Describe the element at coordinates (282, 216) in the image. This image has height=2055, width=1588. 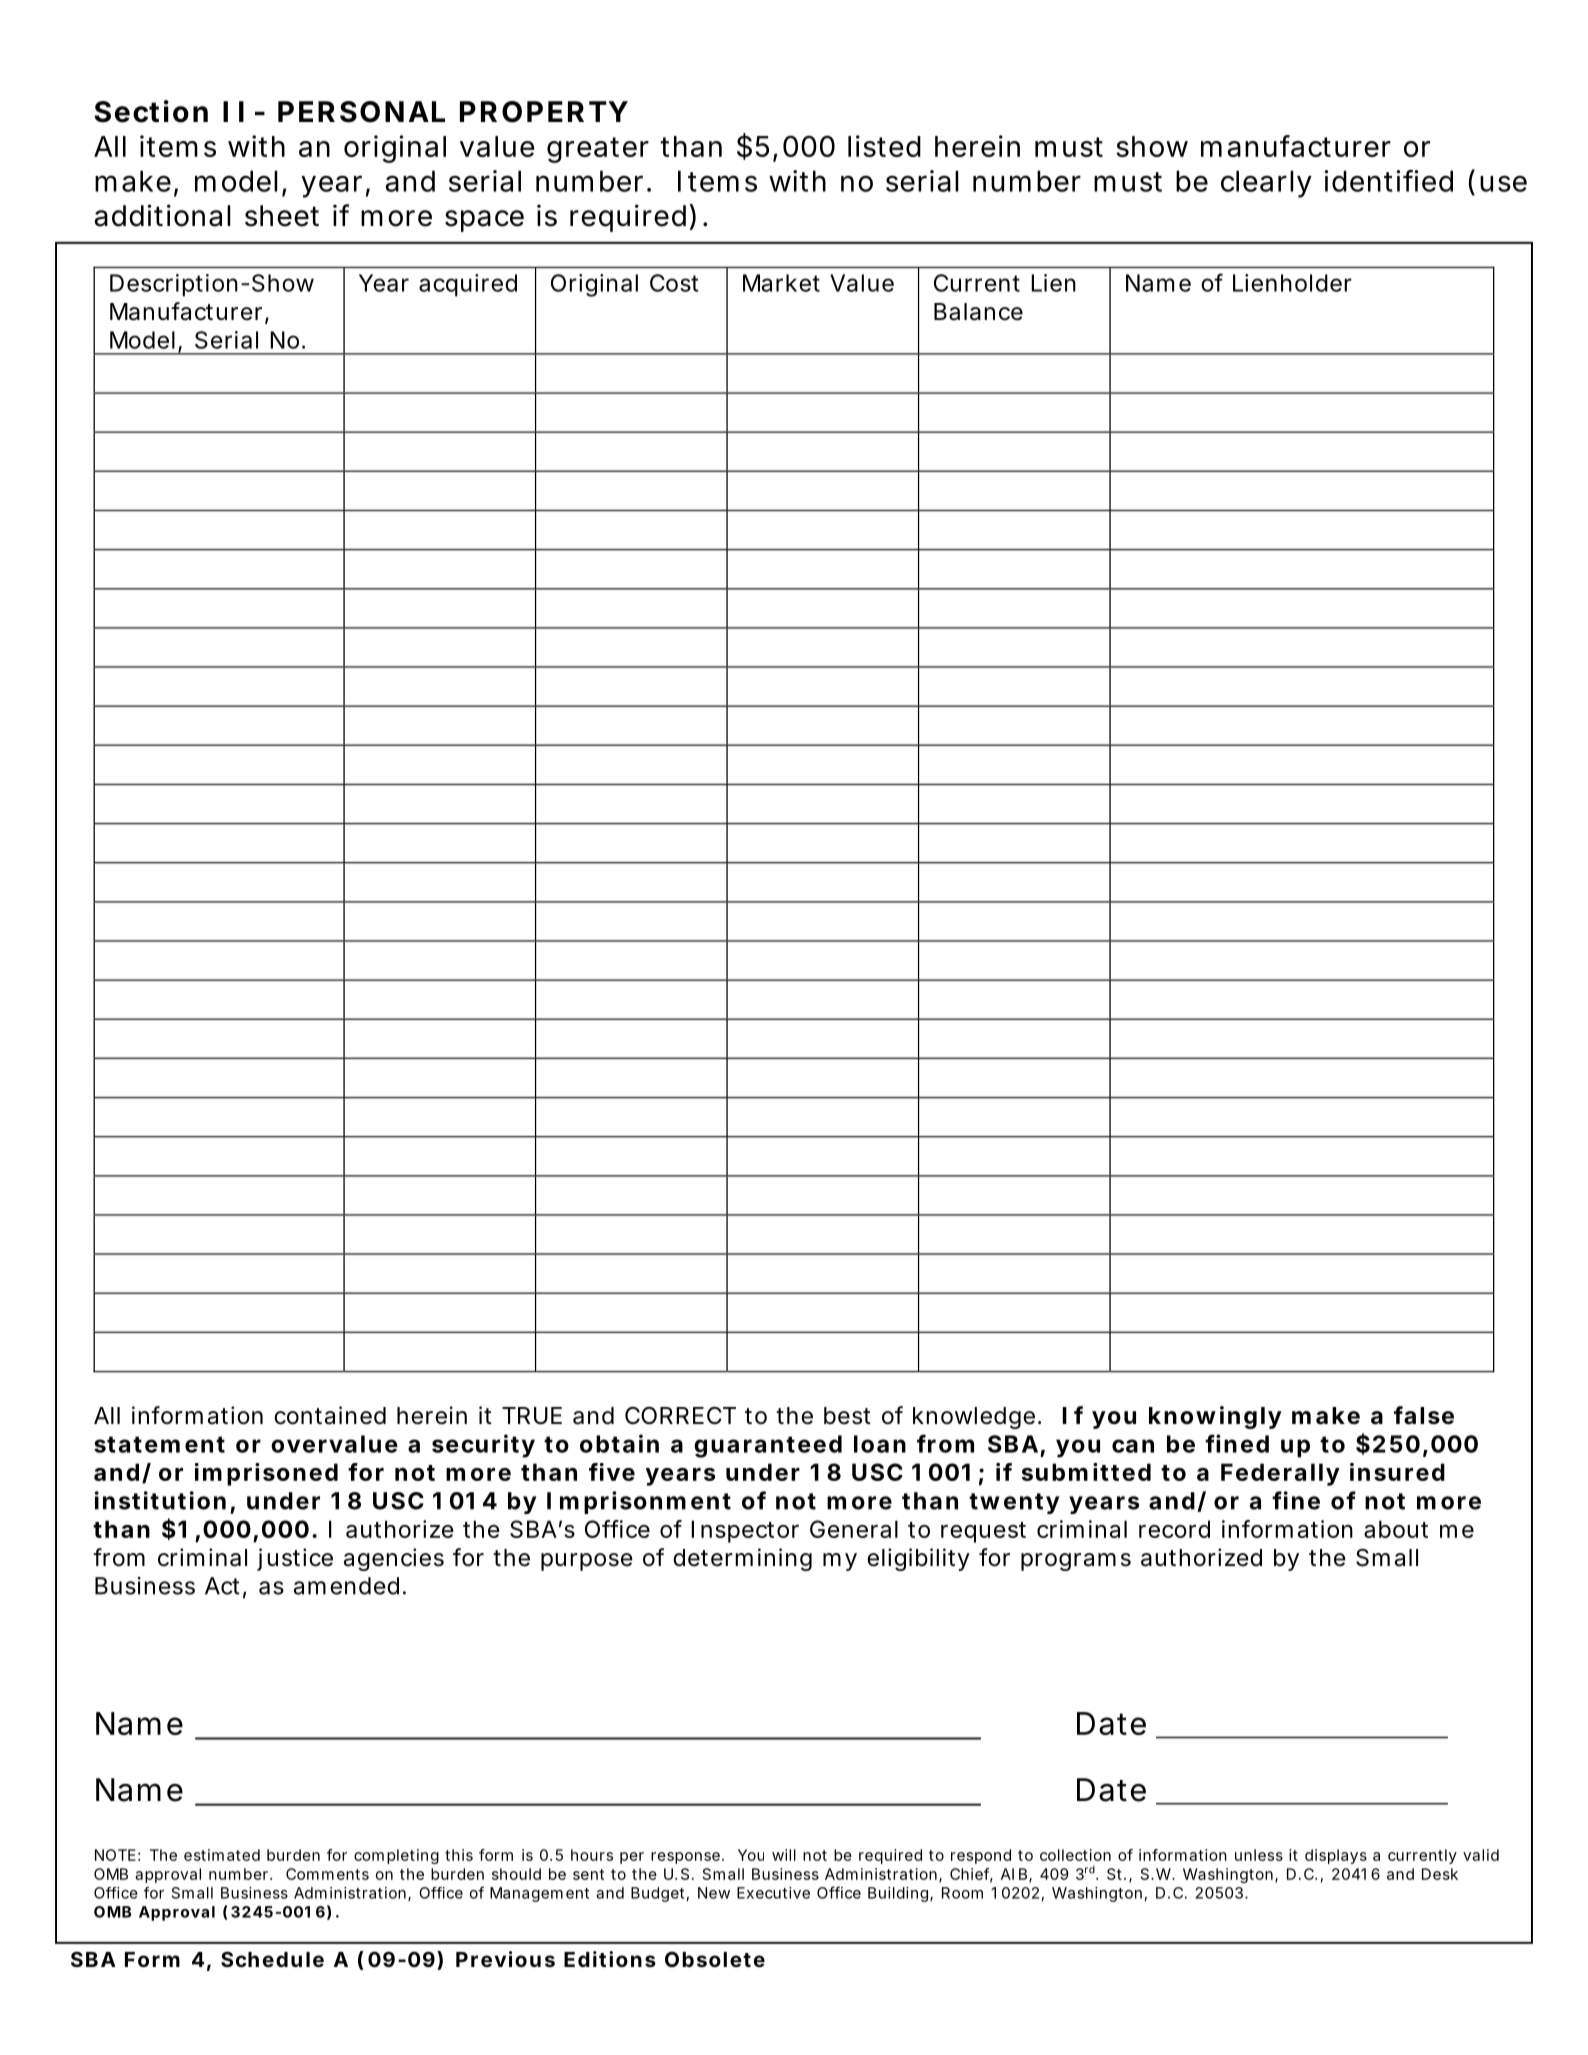
I see `sheet` at that location.
